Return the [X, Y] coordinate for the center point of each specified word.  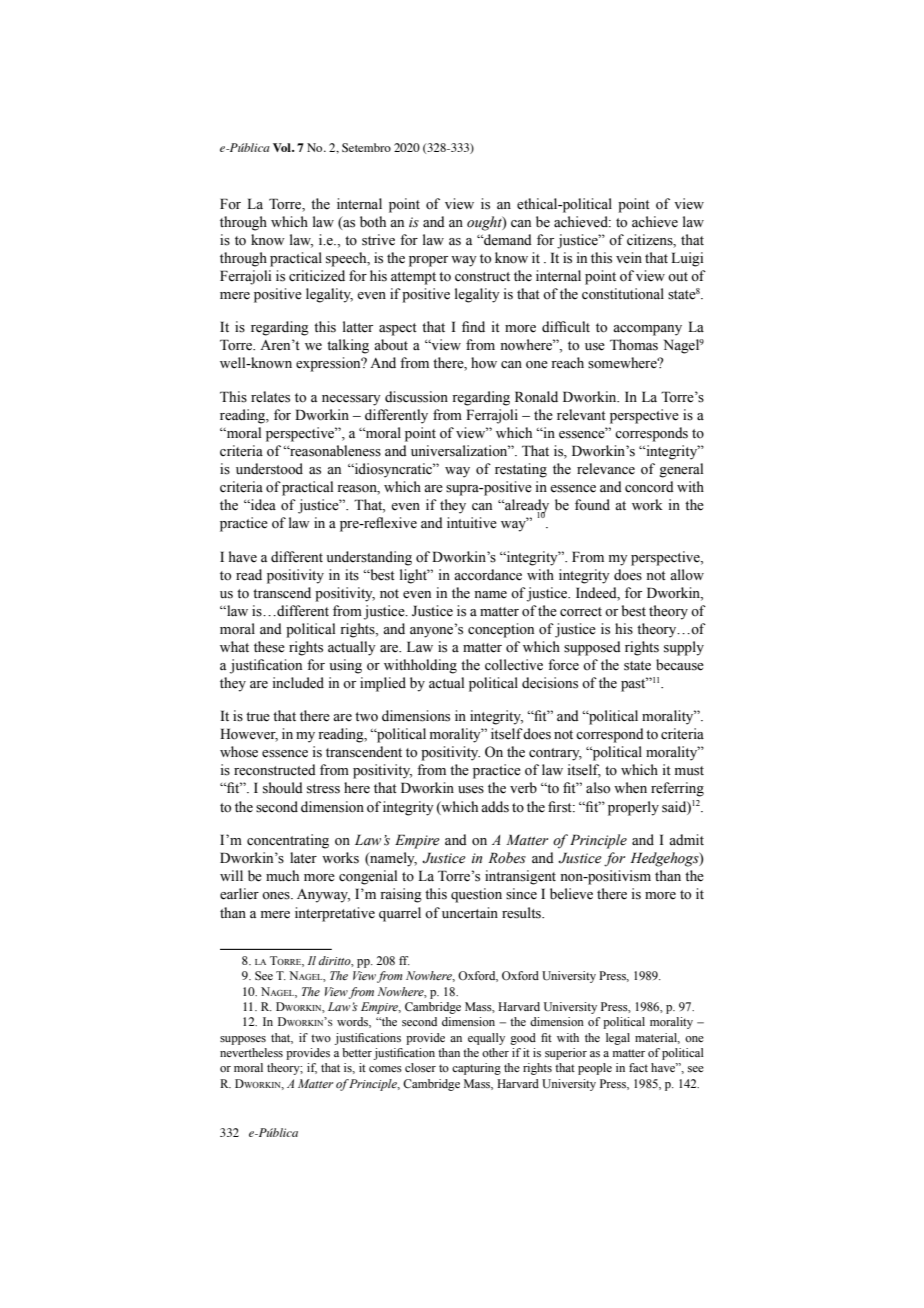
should [283, 788]
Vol [283, 147]
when [630, 788]
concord [649, 487]
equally [486, 1039]
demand [507, 240]
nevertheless [251, 1052]
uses [471, 790]
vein [629, 258]
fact [638, 1067]
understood [269, 469]
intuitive [472, 523]
